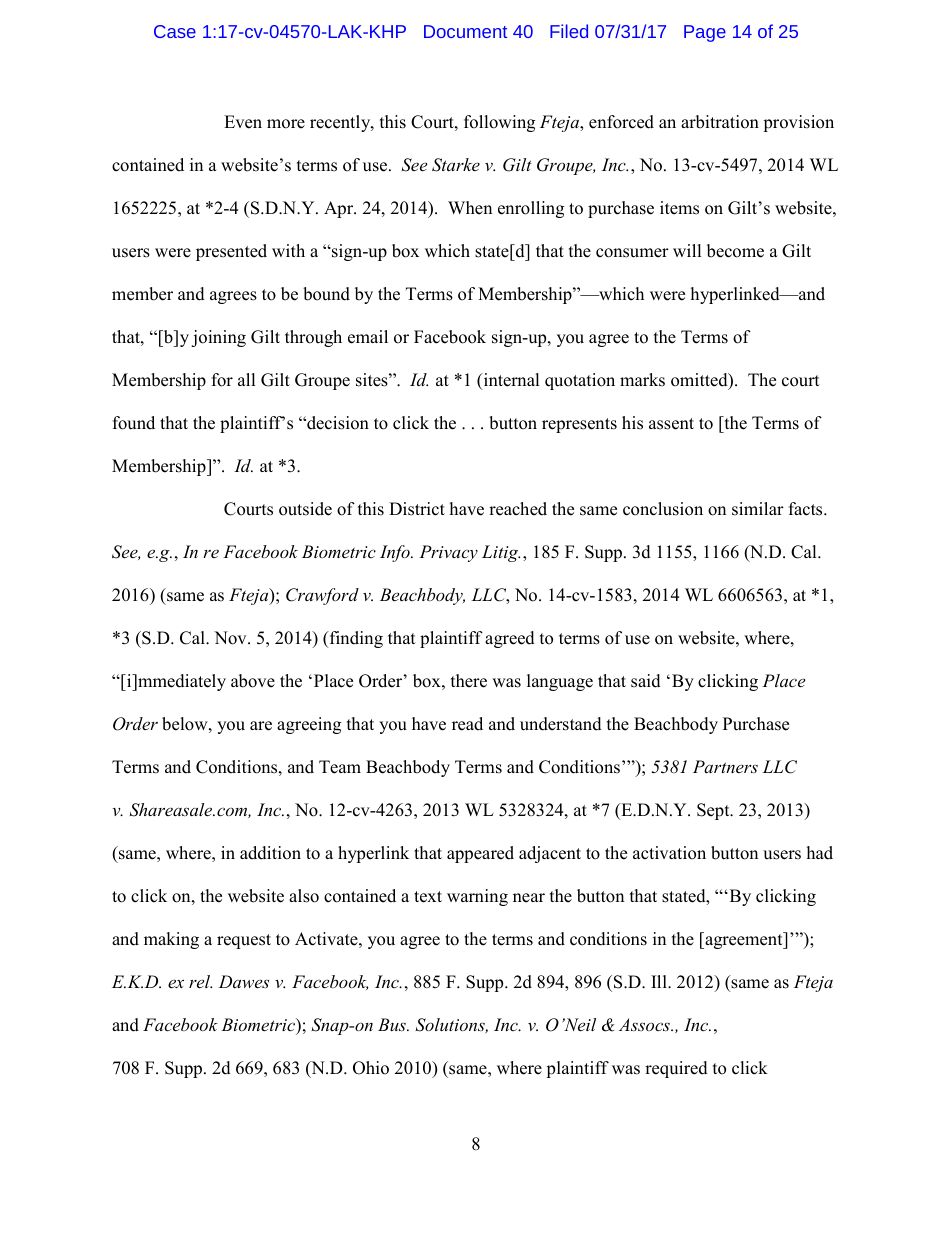  What do you see at coordinates (465, 31) in the screenshot?
I see `Document` at bounding box center [465, 31].
